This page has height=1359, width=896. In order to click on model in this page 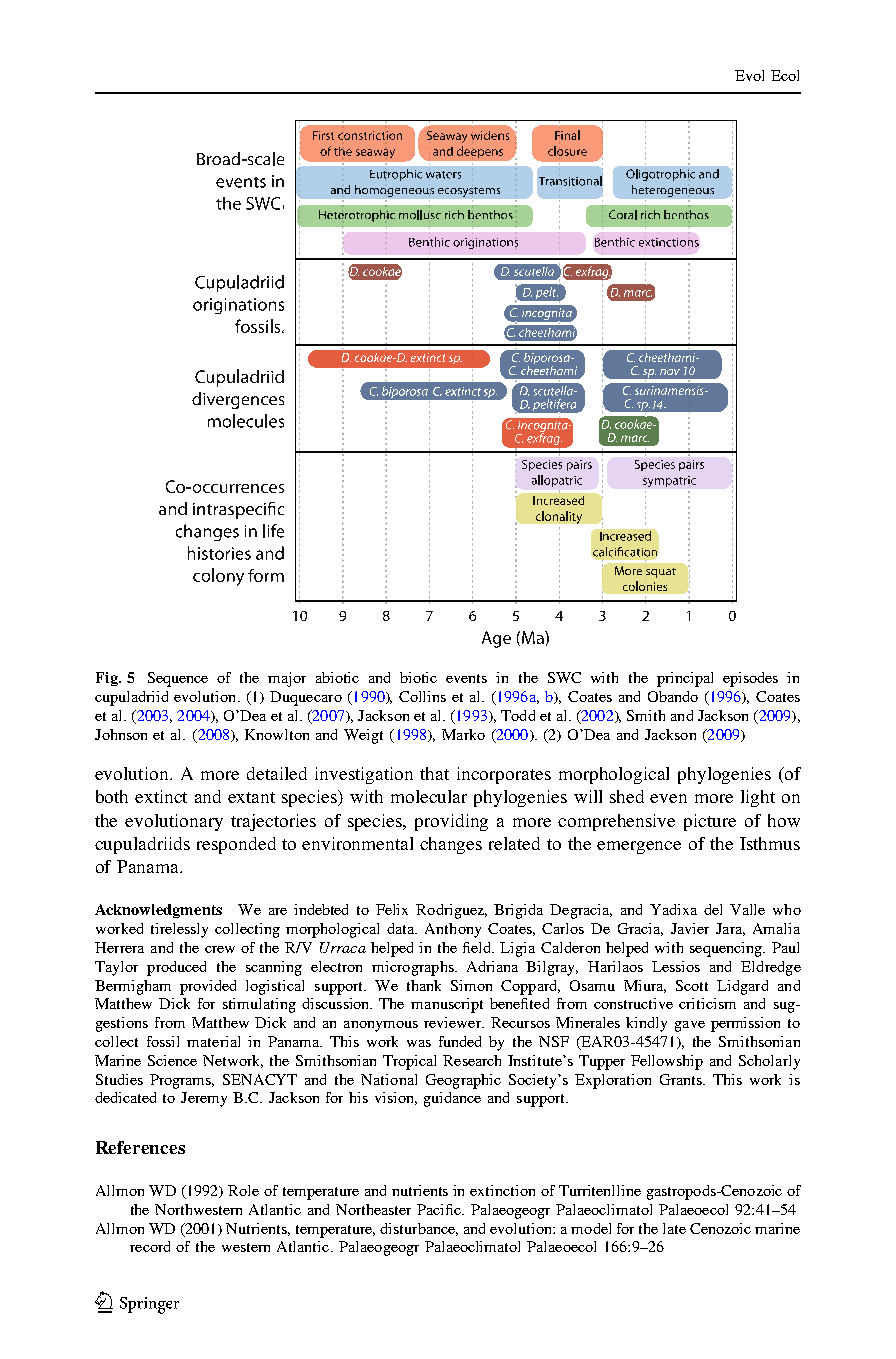, I will do `click(591, 1228)`.
